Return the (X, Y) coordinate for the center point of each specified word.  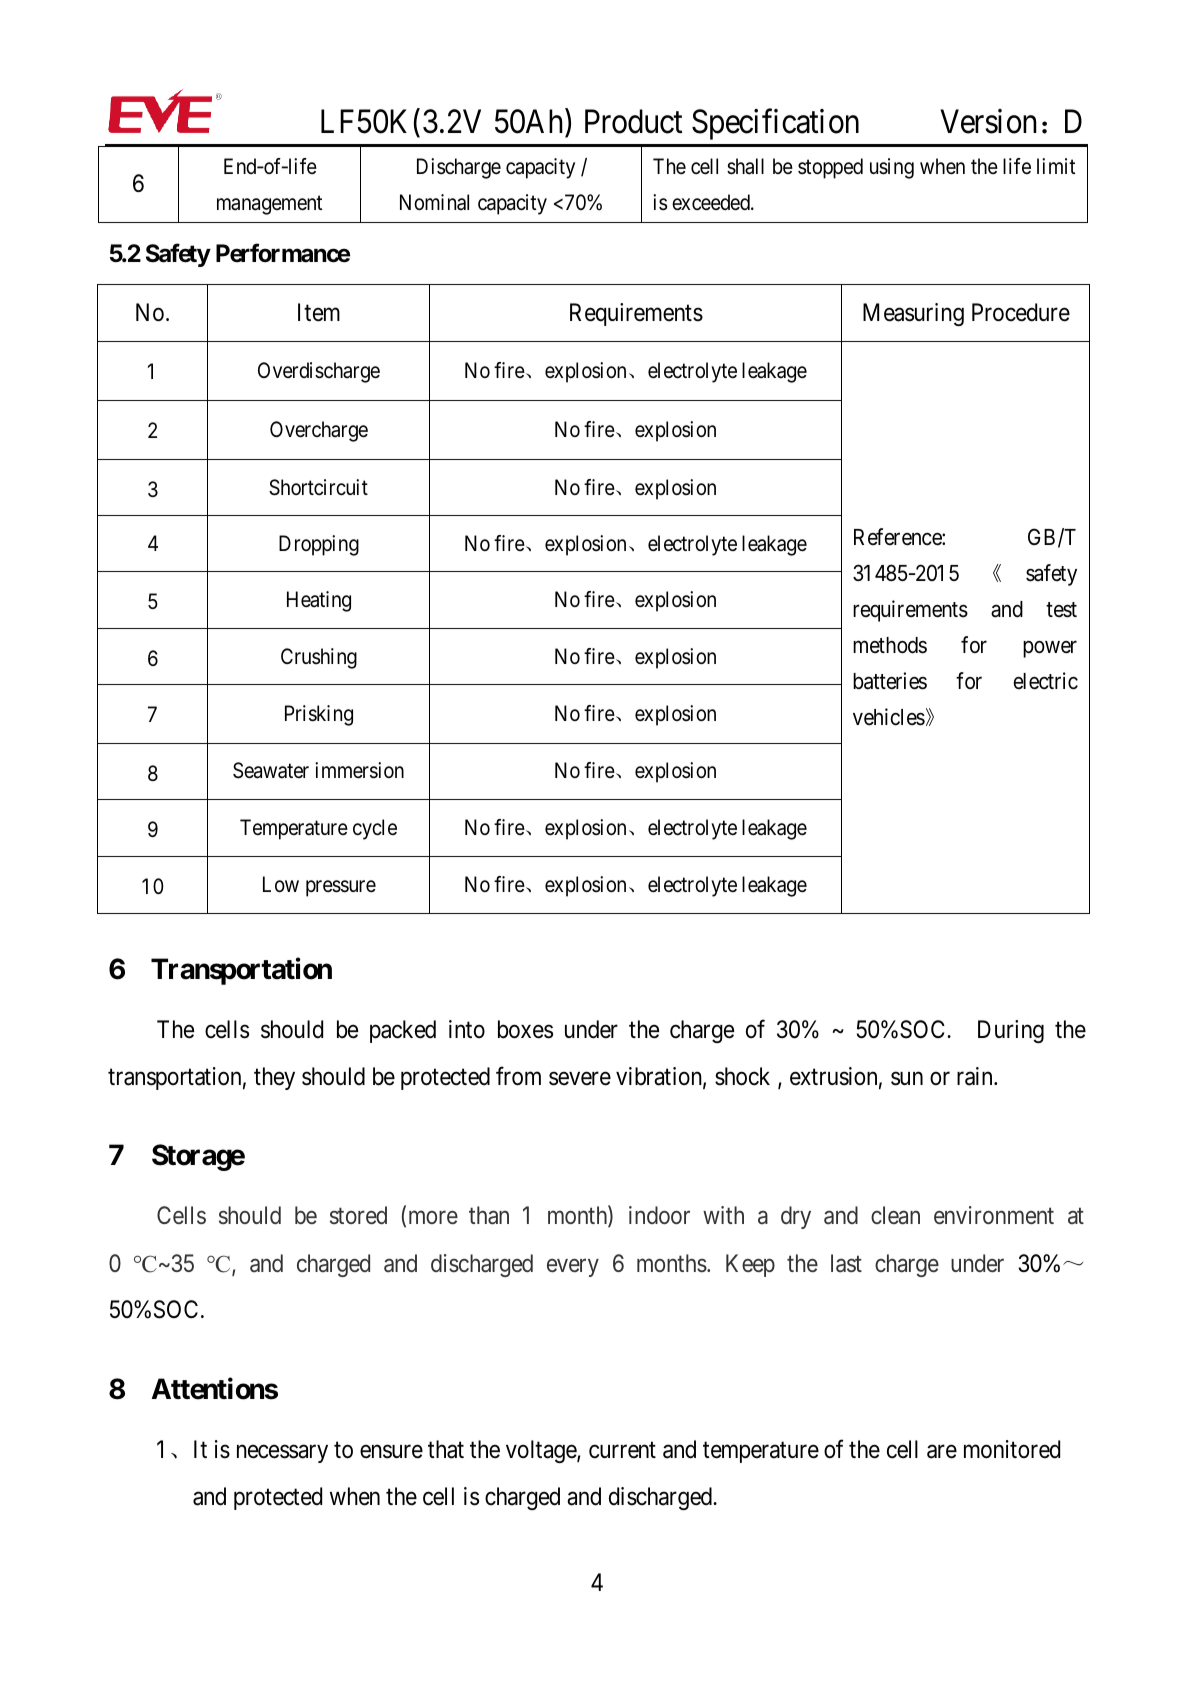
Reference (898, 537)
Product (633, 121)
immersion (359, 770)
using (892, 168)
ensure (391, 1452)
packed (403, 1031)
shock (742, 1076)
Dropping (319, 545)
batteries (890, 681)
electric (1046, 681)
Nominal (434, 202)
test (1061, 610)
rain (976, 1076)
